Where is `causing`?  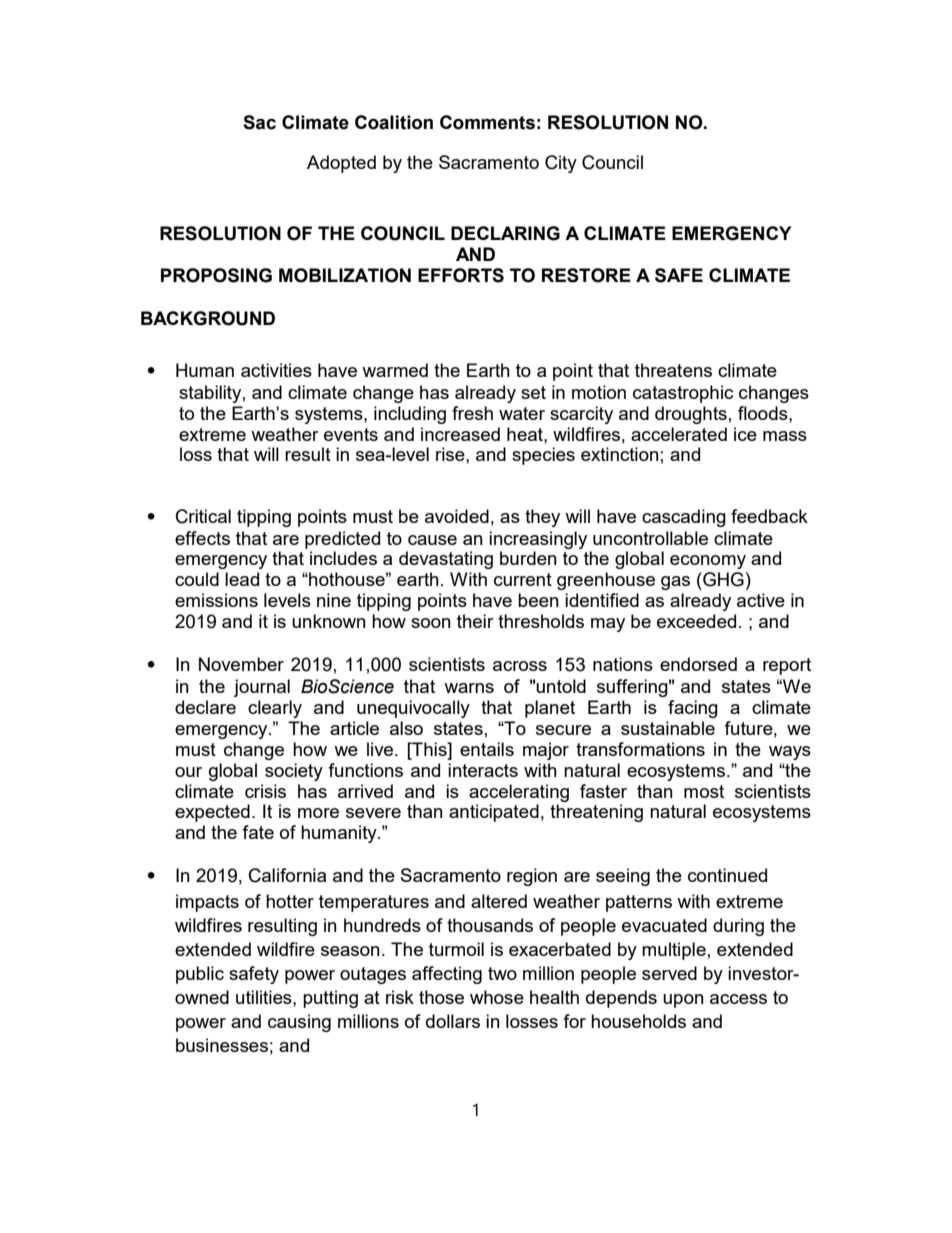
causing is located at coordinates (299, 1023).
